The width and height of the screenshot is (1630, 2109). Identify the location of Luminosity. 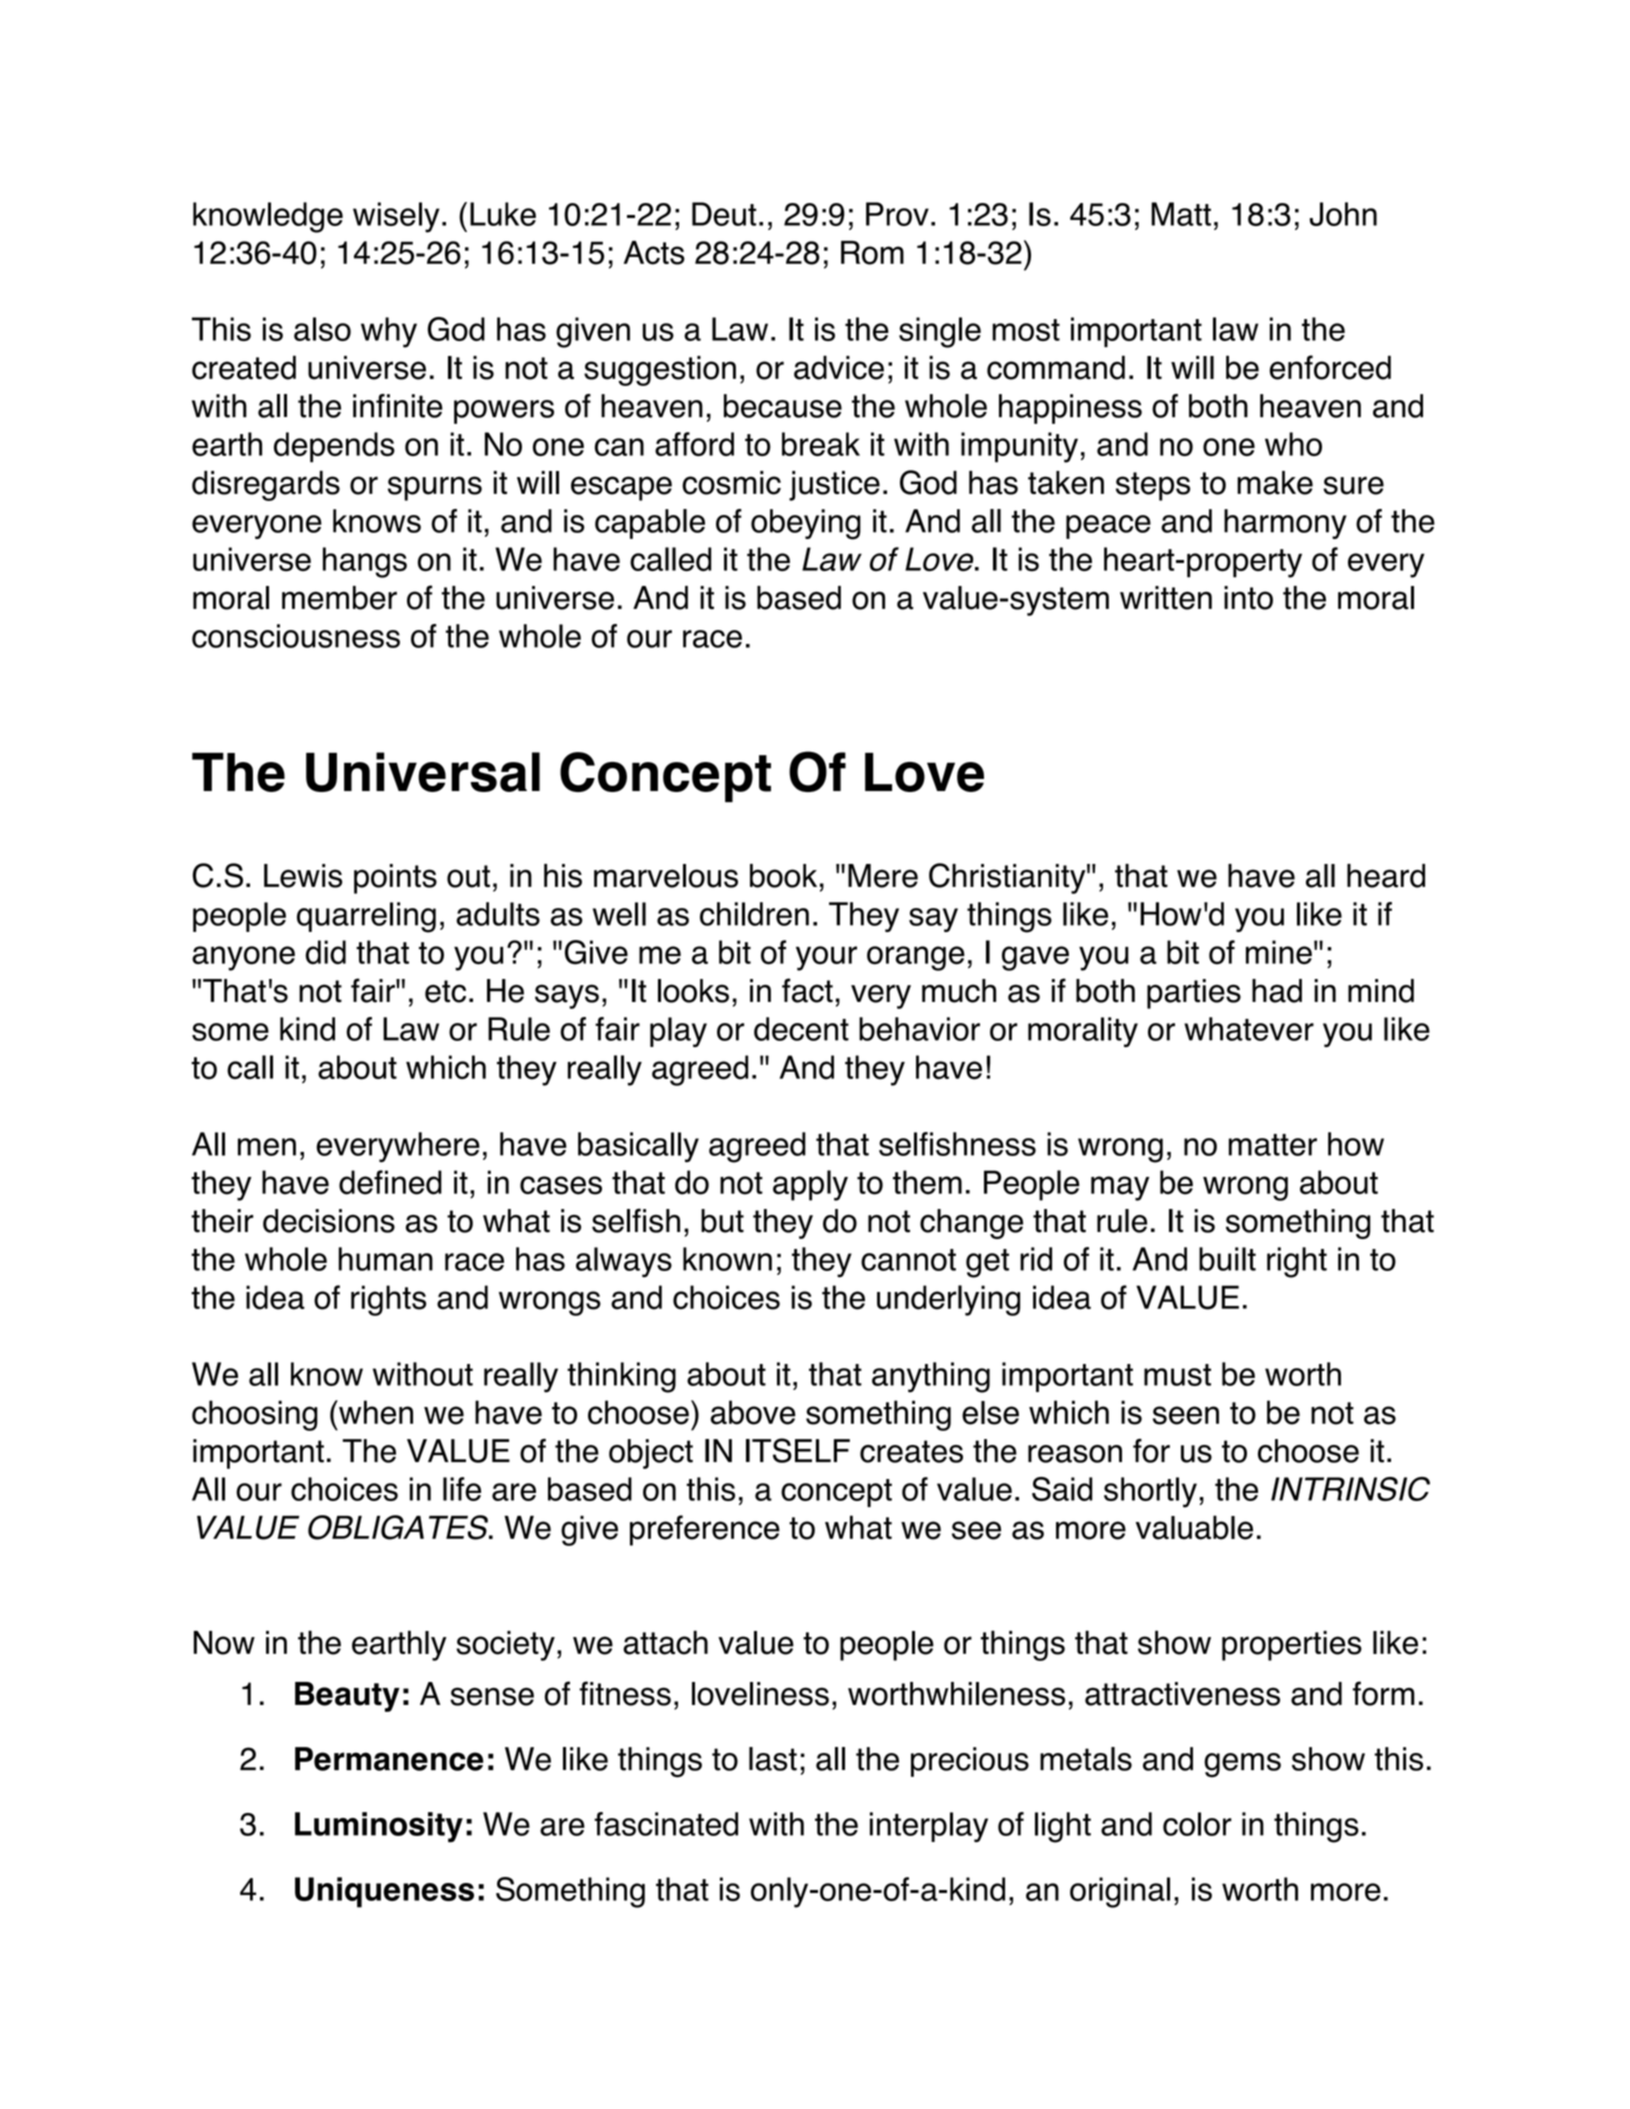
(379, 1827).
